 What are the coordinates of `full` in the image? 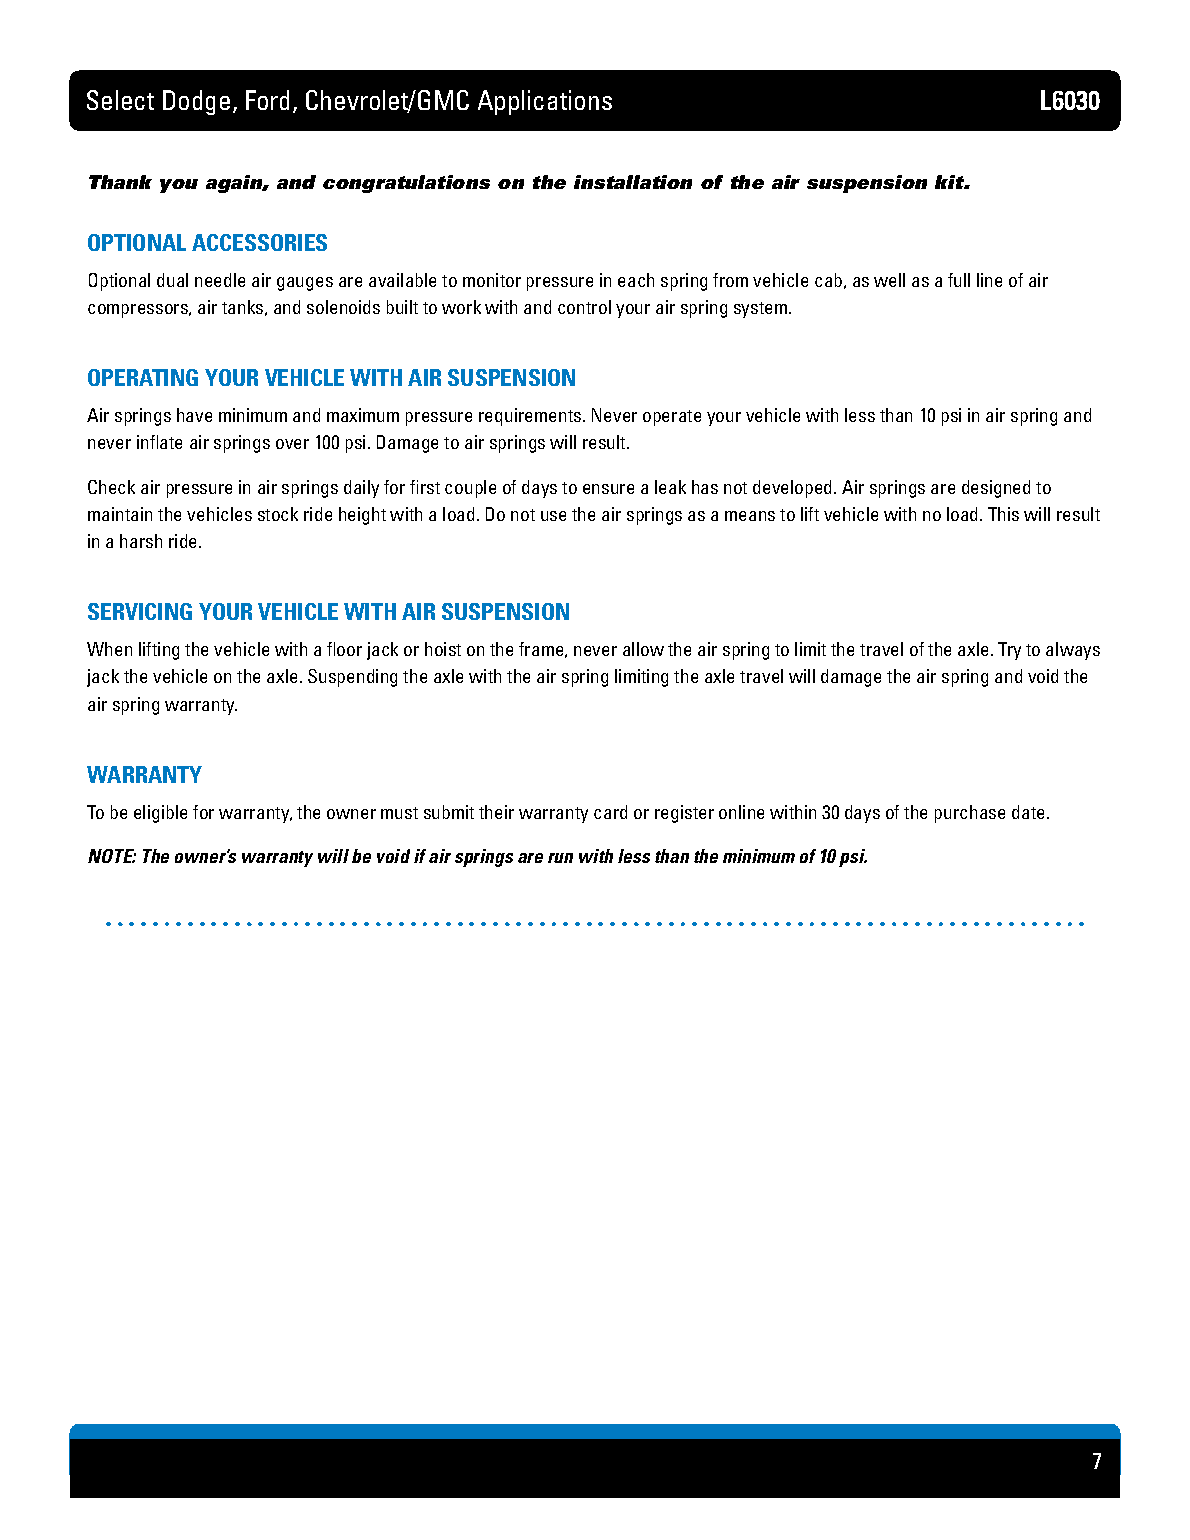 It's located at (959, 280).
